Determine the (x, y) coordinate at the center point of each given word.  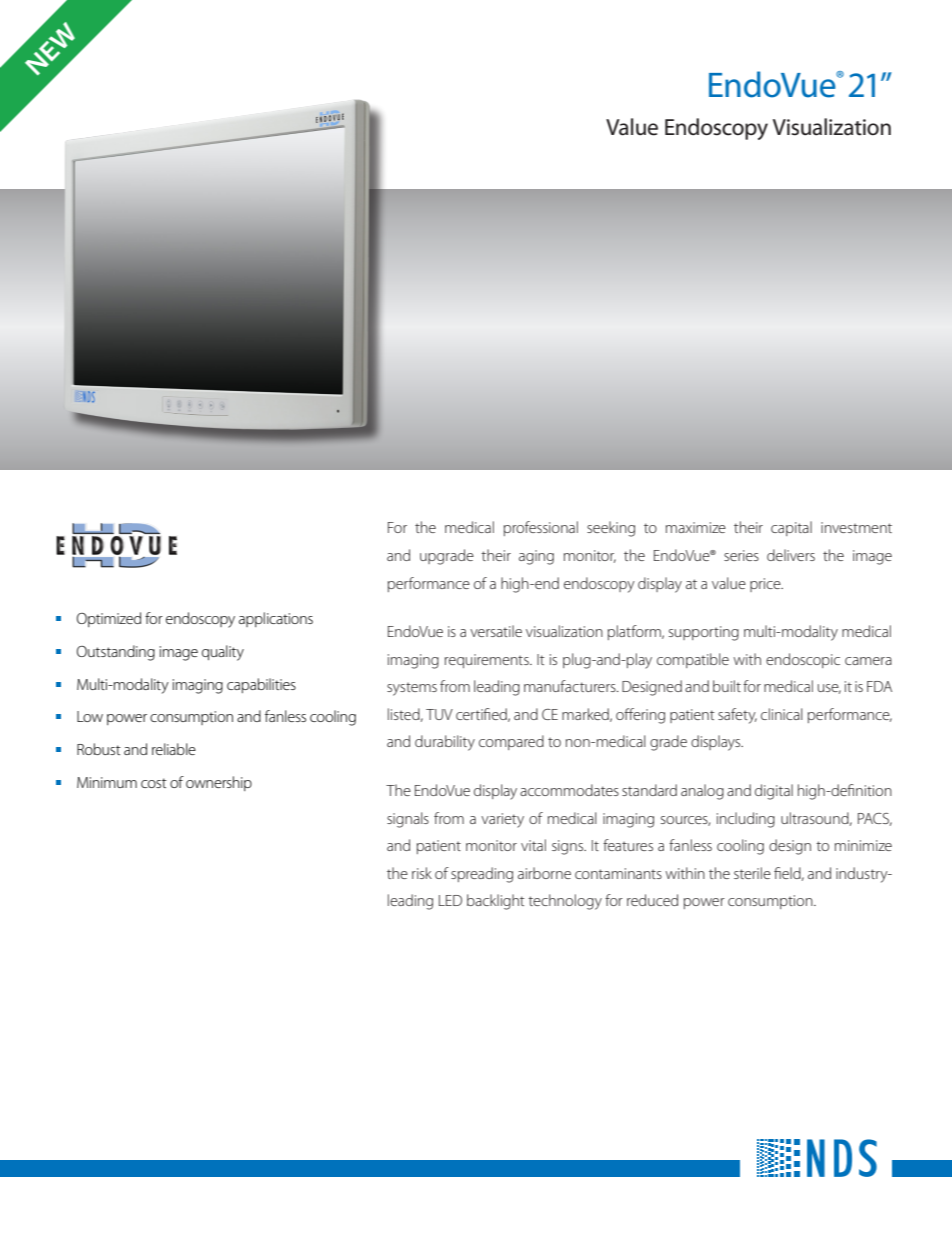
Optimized (109, 619)
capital (791, 528)
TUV (439, 714)
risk (422, 873)
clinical (782, 714)
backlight (496, 902)
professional (541, 528)
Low (90, 716)
